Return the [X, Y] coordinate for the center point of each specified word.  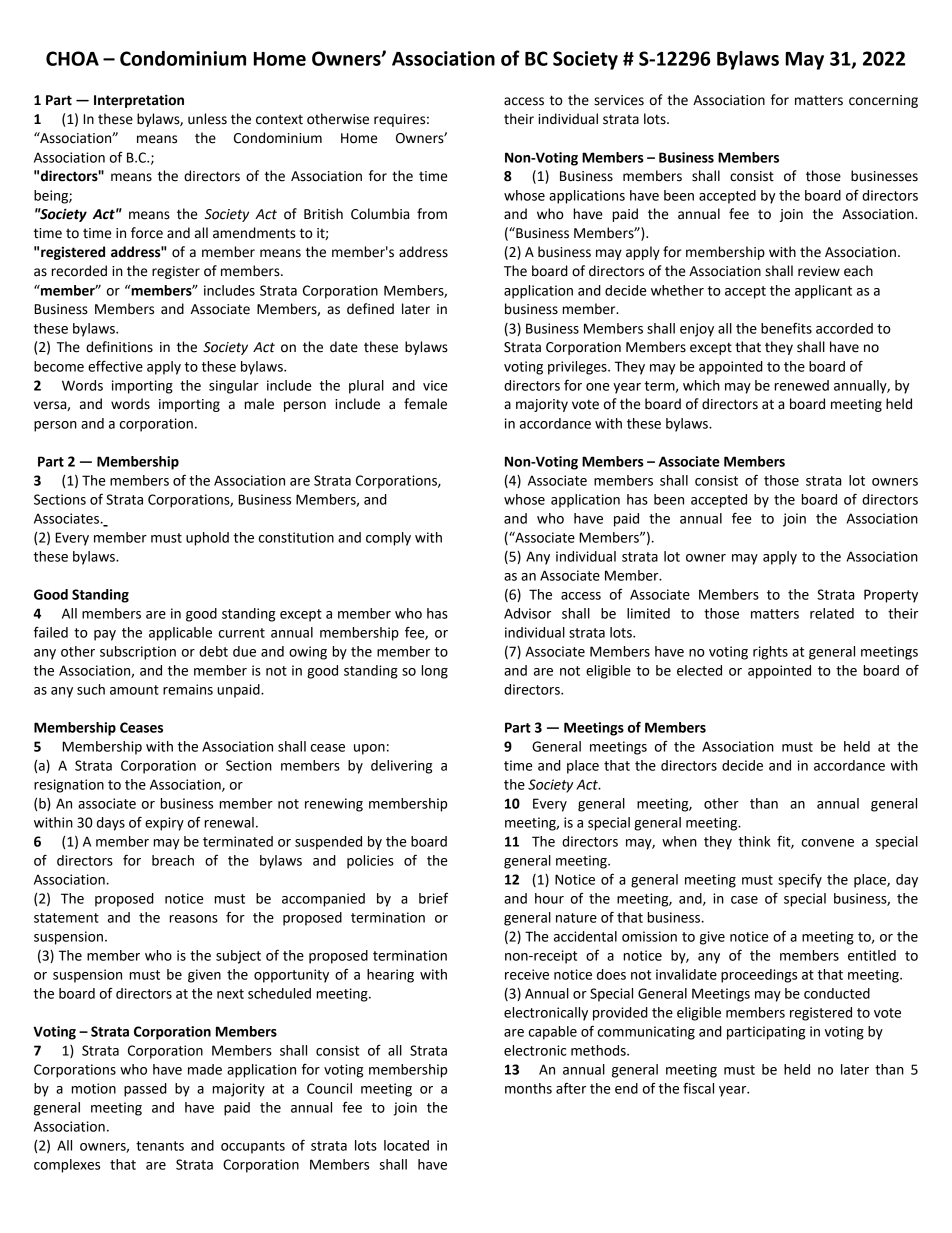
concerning [883, 101]
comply [388, 539]
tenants [160, 1146]
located [406, 1145]
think [754, 841]
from [432, 214]
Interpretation [139, 101]
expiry [164, 824]
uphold [207, 539]
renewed [802, 385]
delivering [401, 767]
